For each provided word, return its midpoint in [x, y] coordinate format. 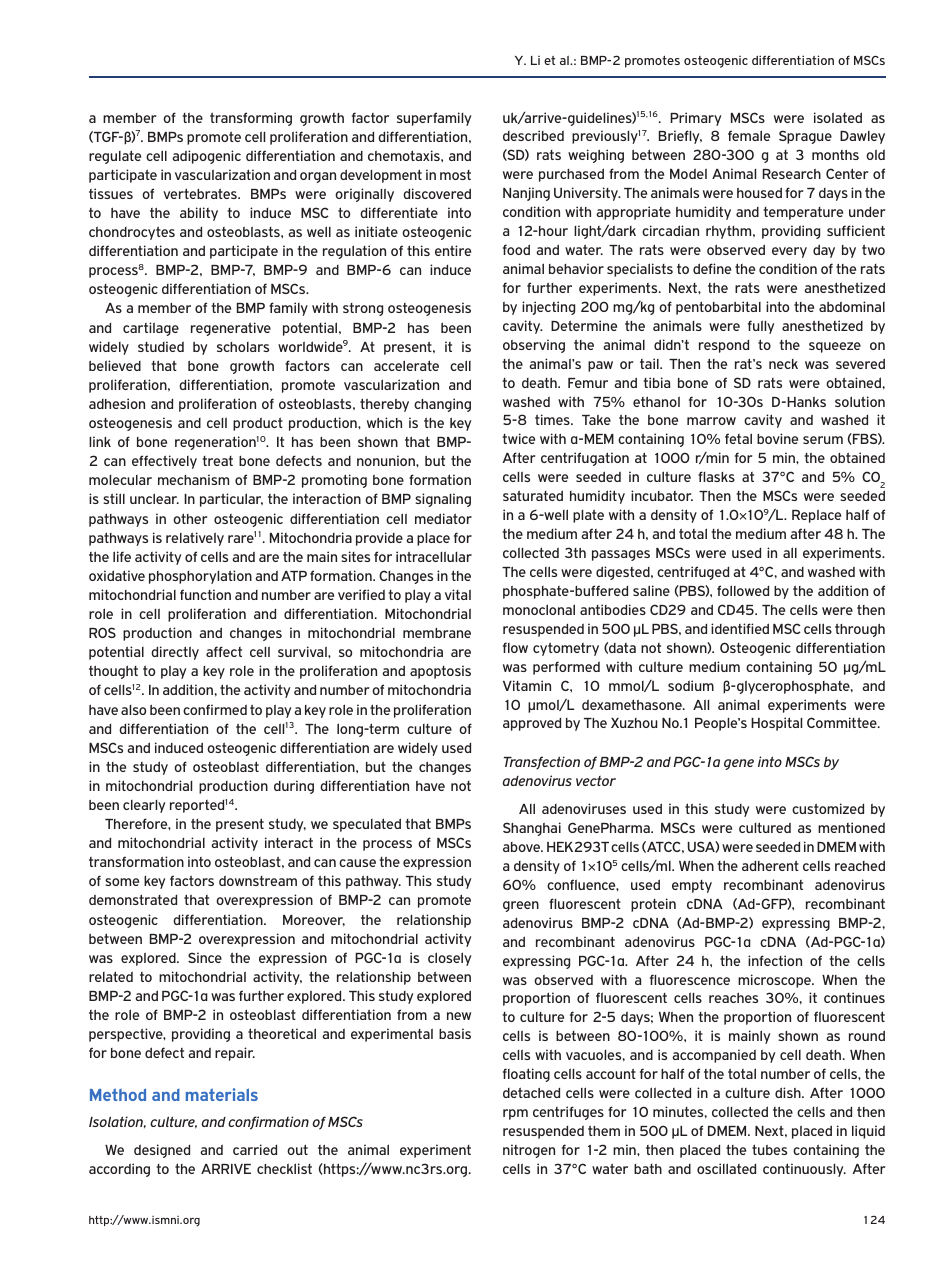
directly [175, 653]
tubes [769, 1149]
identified [740, 628]
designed [162, 1151]
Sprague [805, 137]
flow [515, 647]
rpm [515, 1114]
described [533, 135]
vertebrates [201, 193]
